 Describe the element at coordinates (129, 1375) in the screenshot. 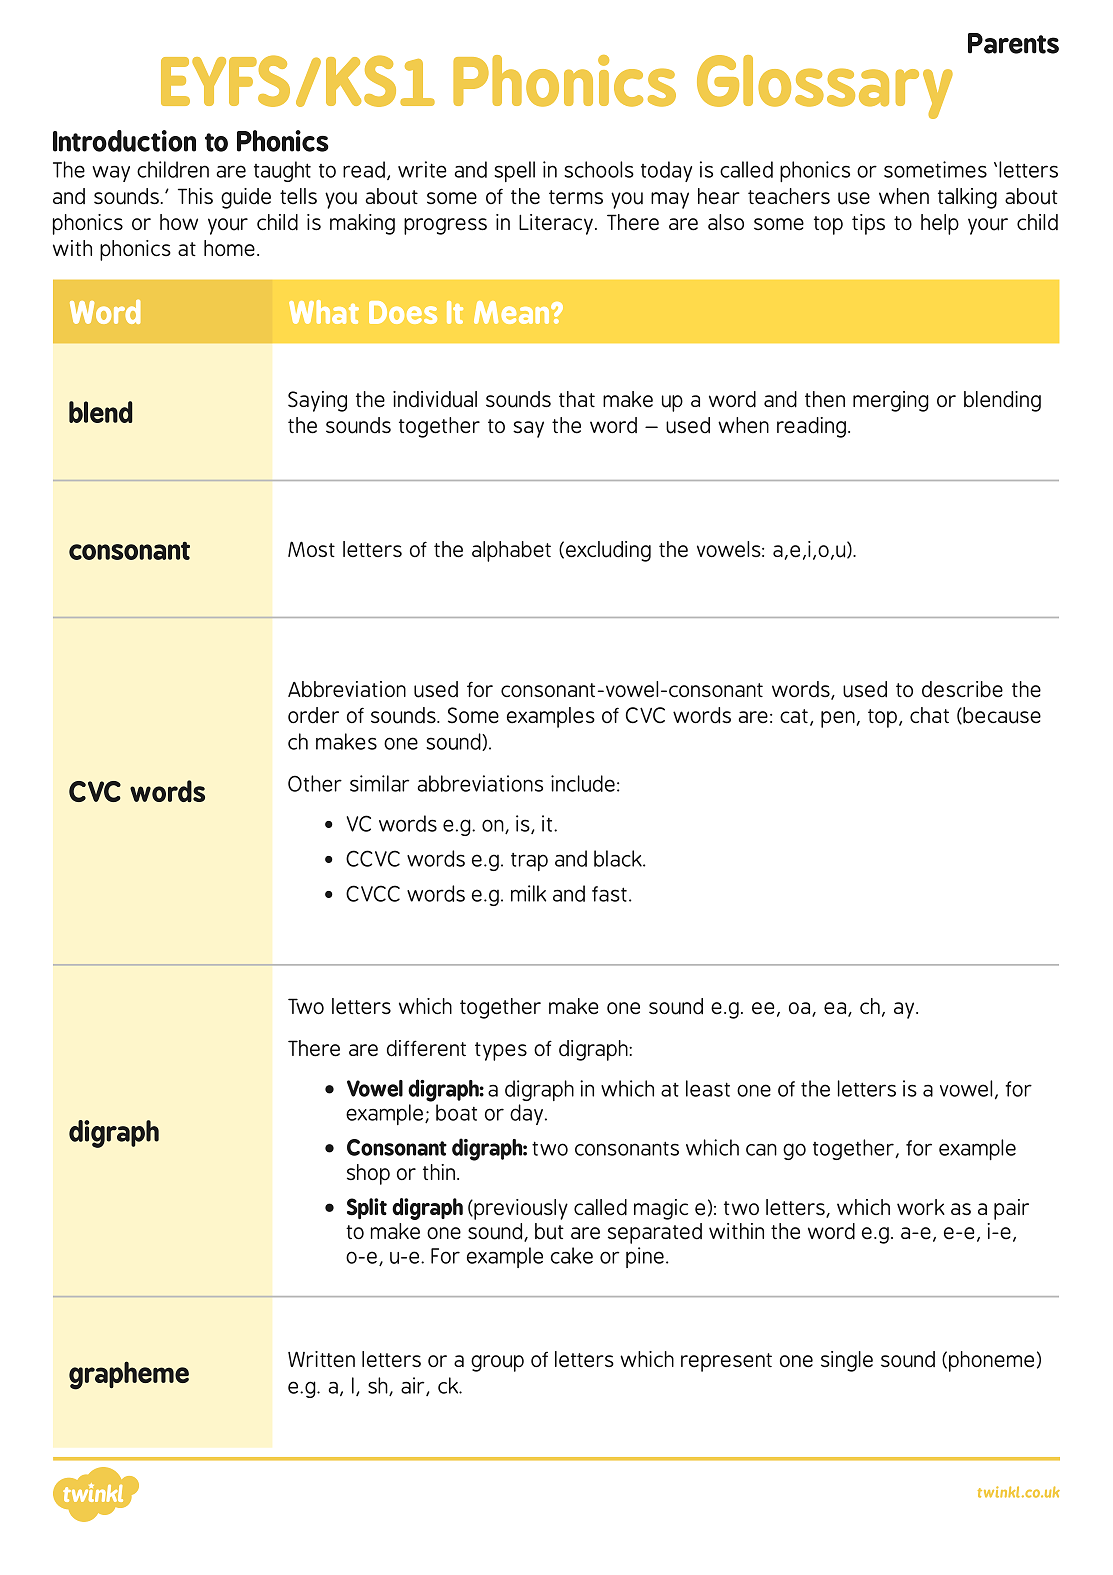

I see `grapheme` at that location.
